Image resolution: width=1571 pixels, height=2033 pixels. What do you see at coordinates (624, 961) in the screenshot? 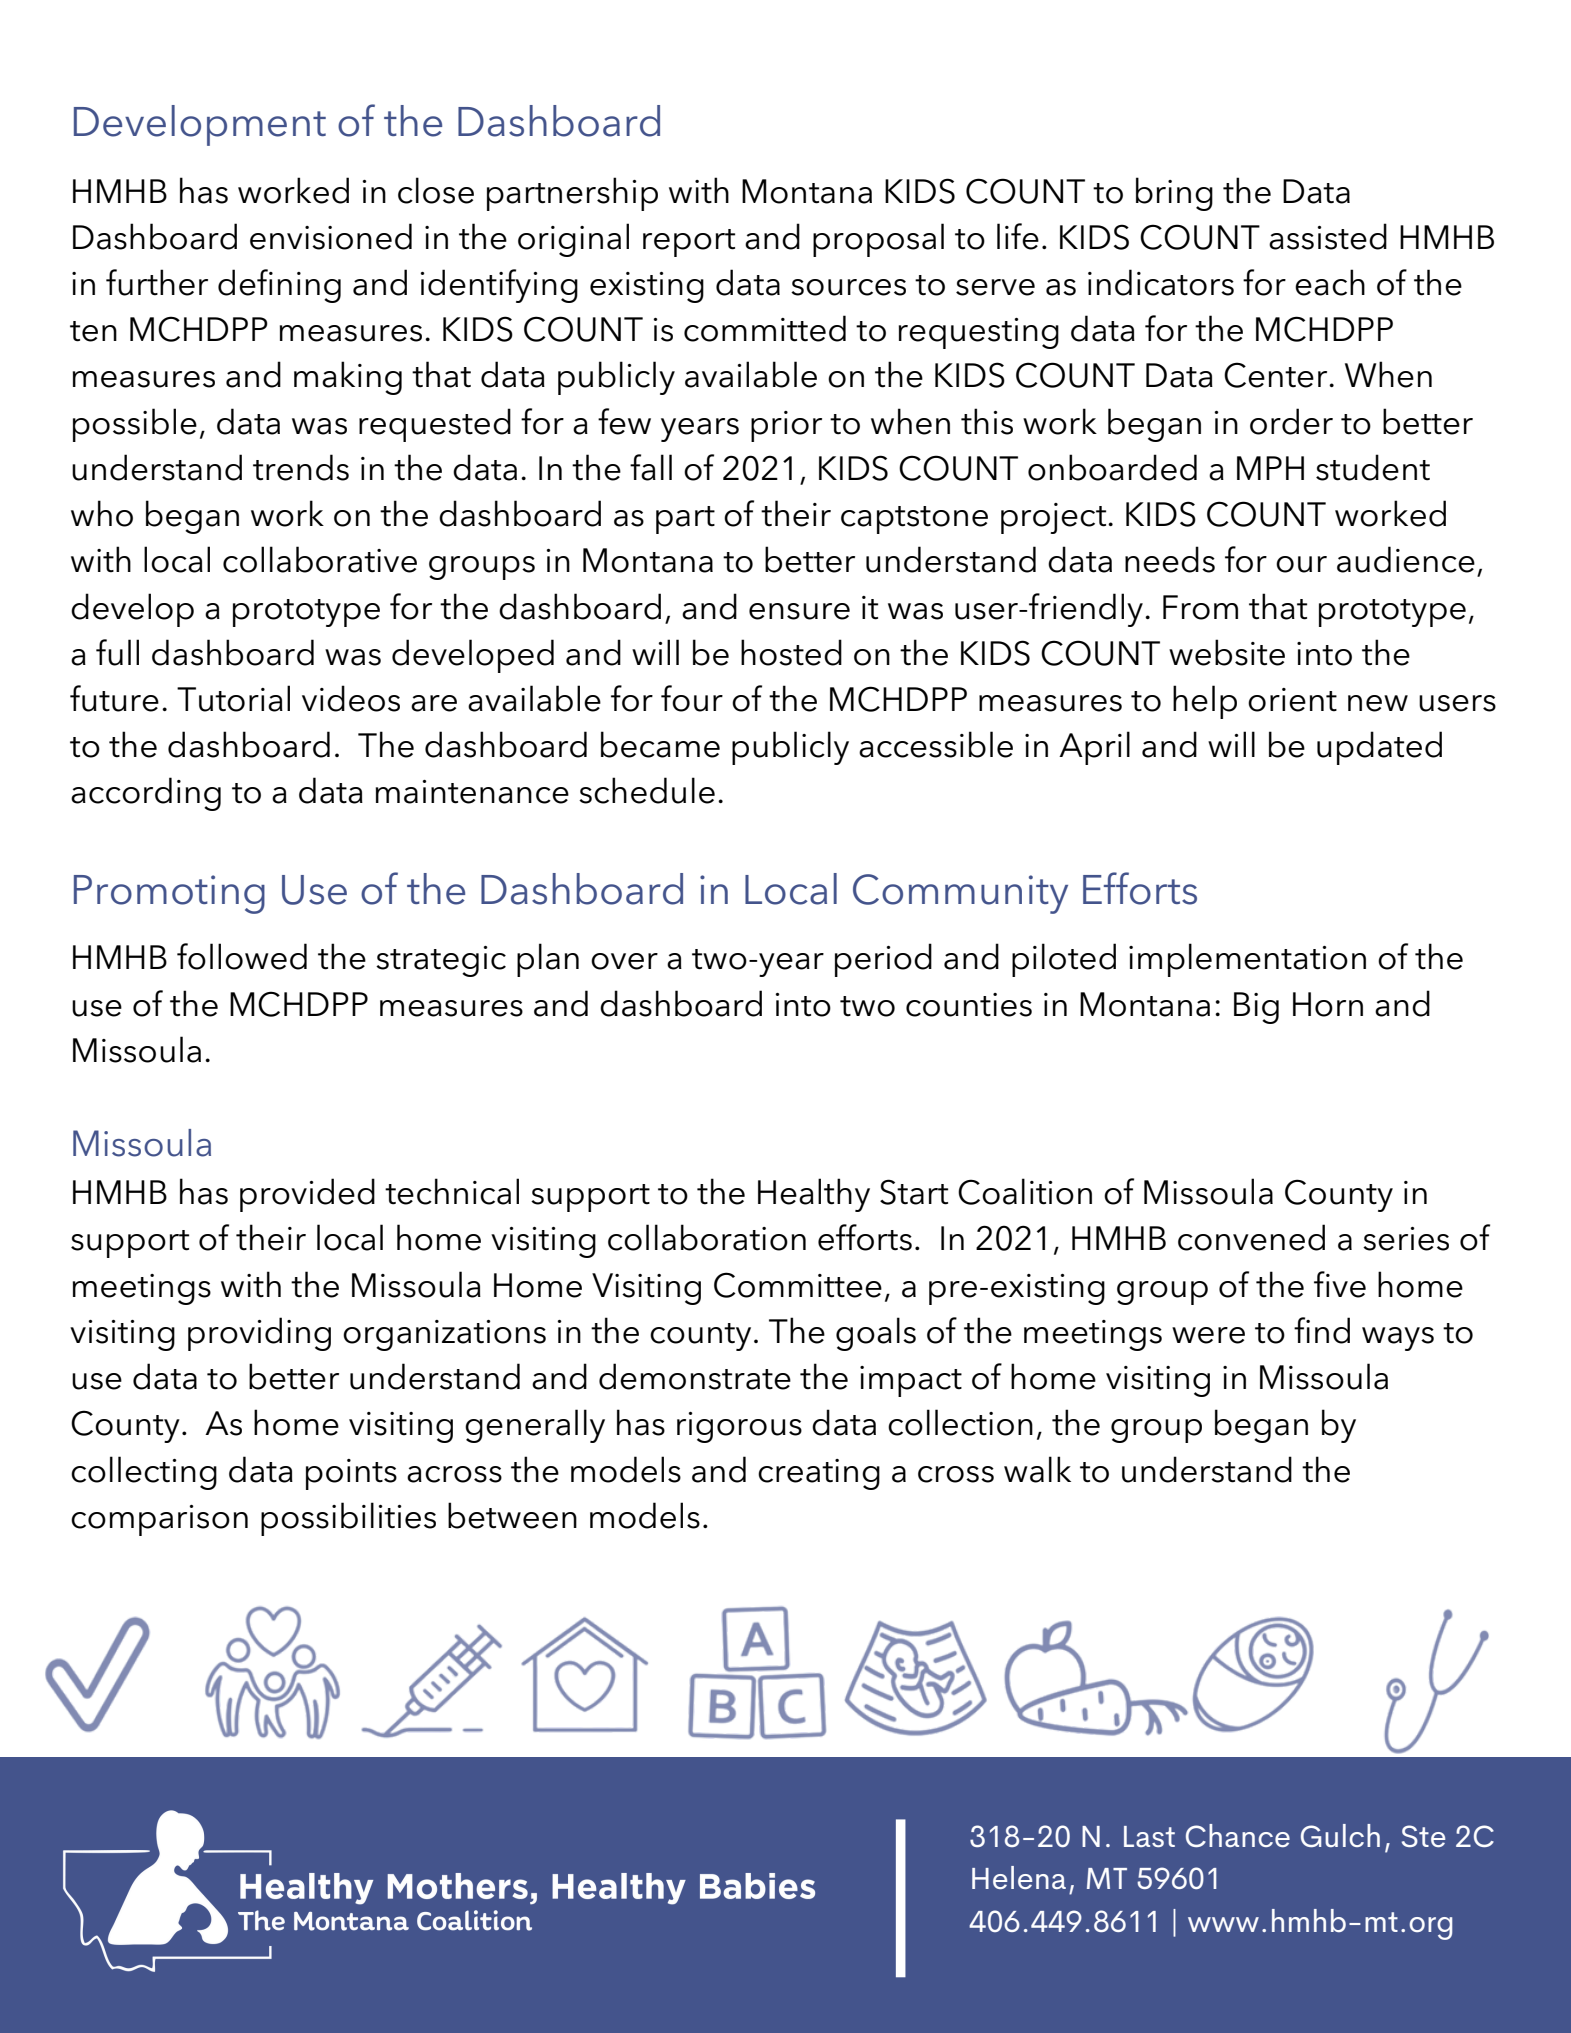
I see `over` at bounding box center [624, 961].
